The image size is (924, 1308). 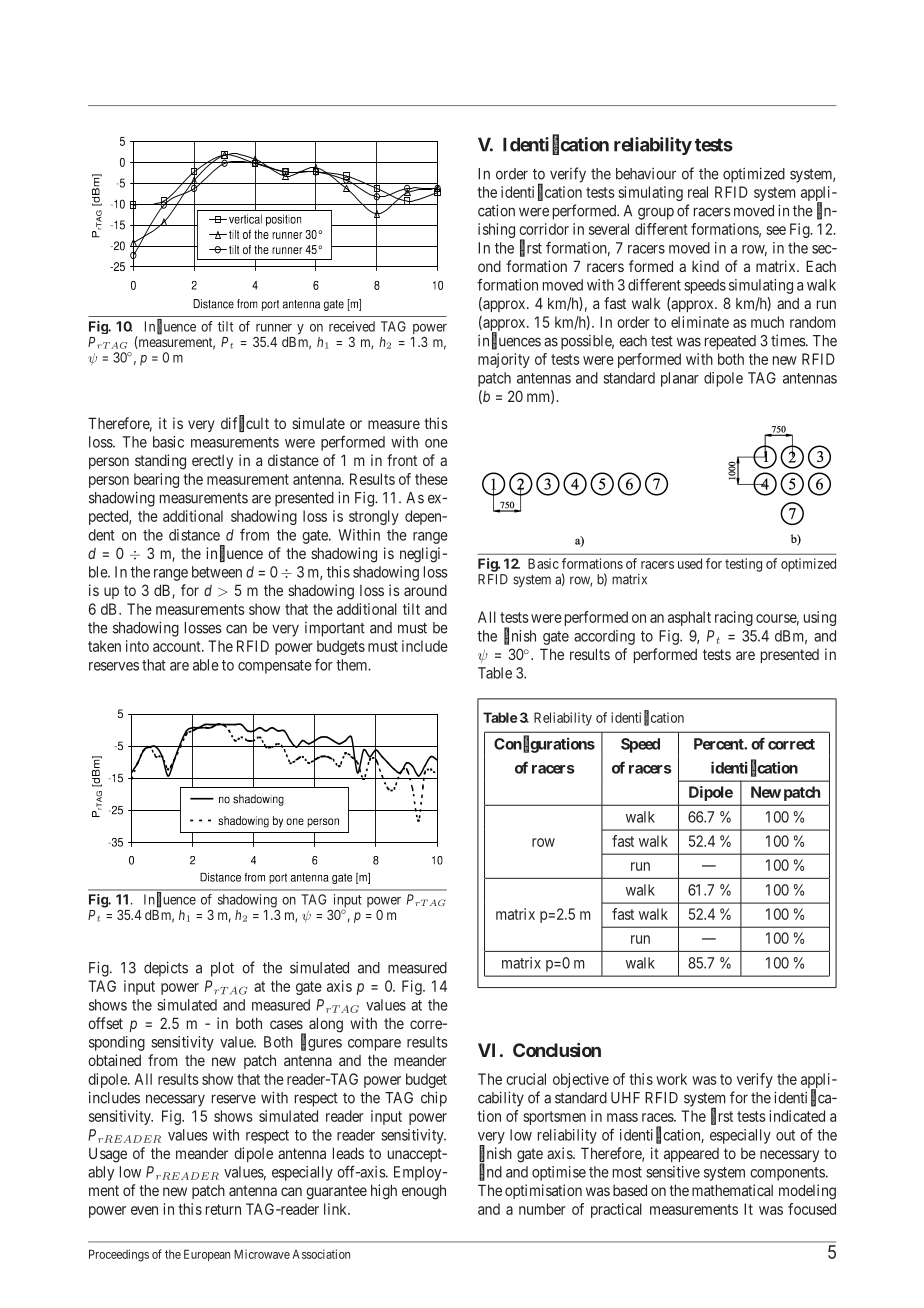 What do you see at coordinates (217, 572) in the screenshot?
I see `between` at bounding box center [217, 572].
